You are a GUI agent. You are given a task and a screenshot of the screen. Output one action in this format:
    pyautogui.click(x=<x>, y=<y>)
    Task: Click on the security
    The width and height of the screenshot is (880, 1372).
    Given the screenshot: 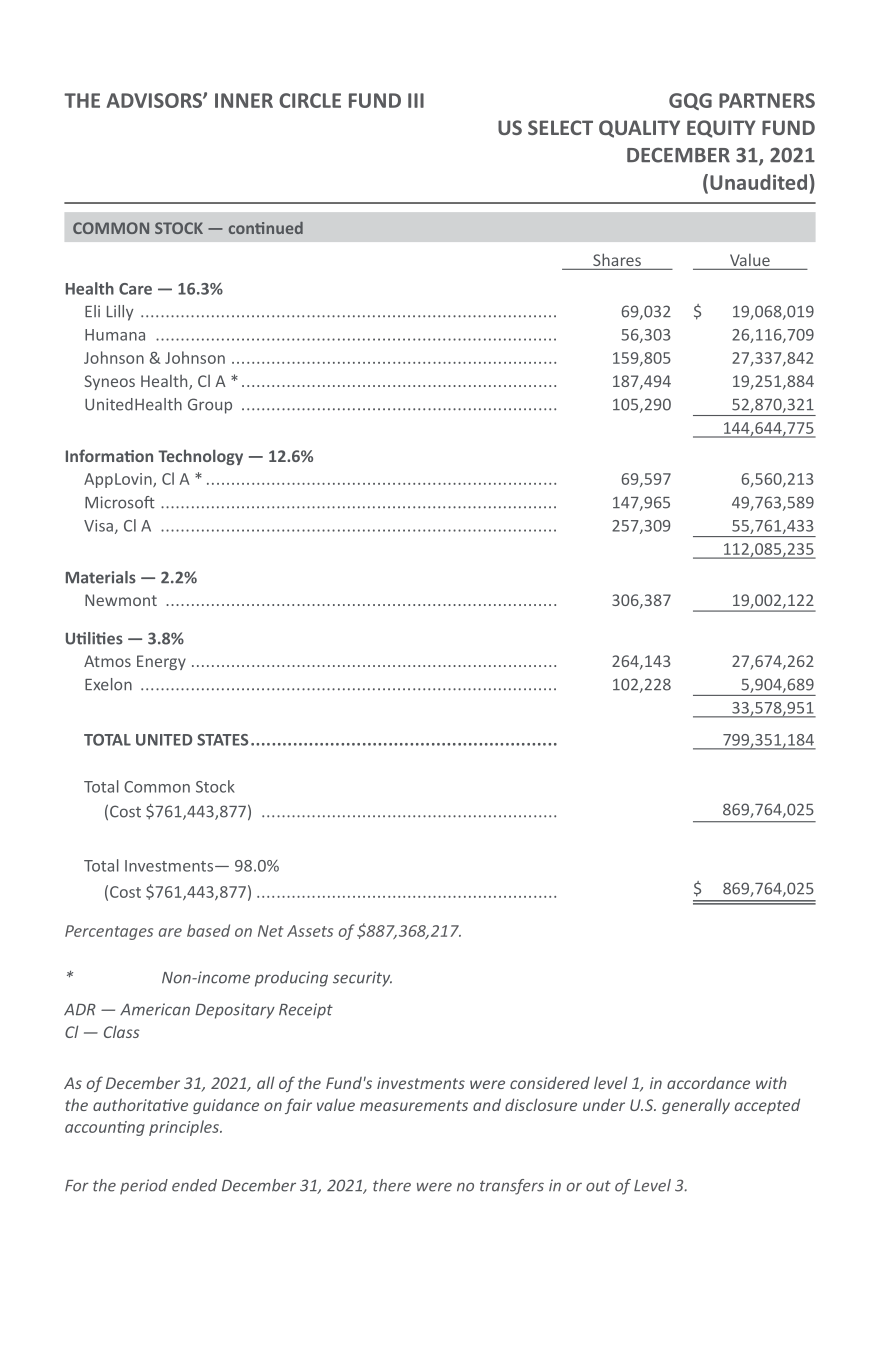 What is the action you would take?
    pyautogui.click(x=362, y=979)
